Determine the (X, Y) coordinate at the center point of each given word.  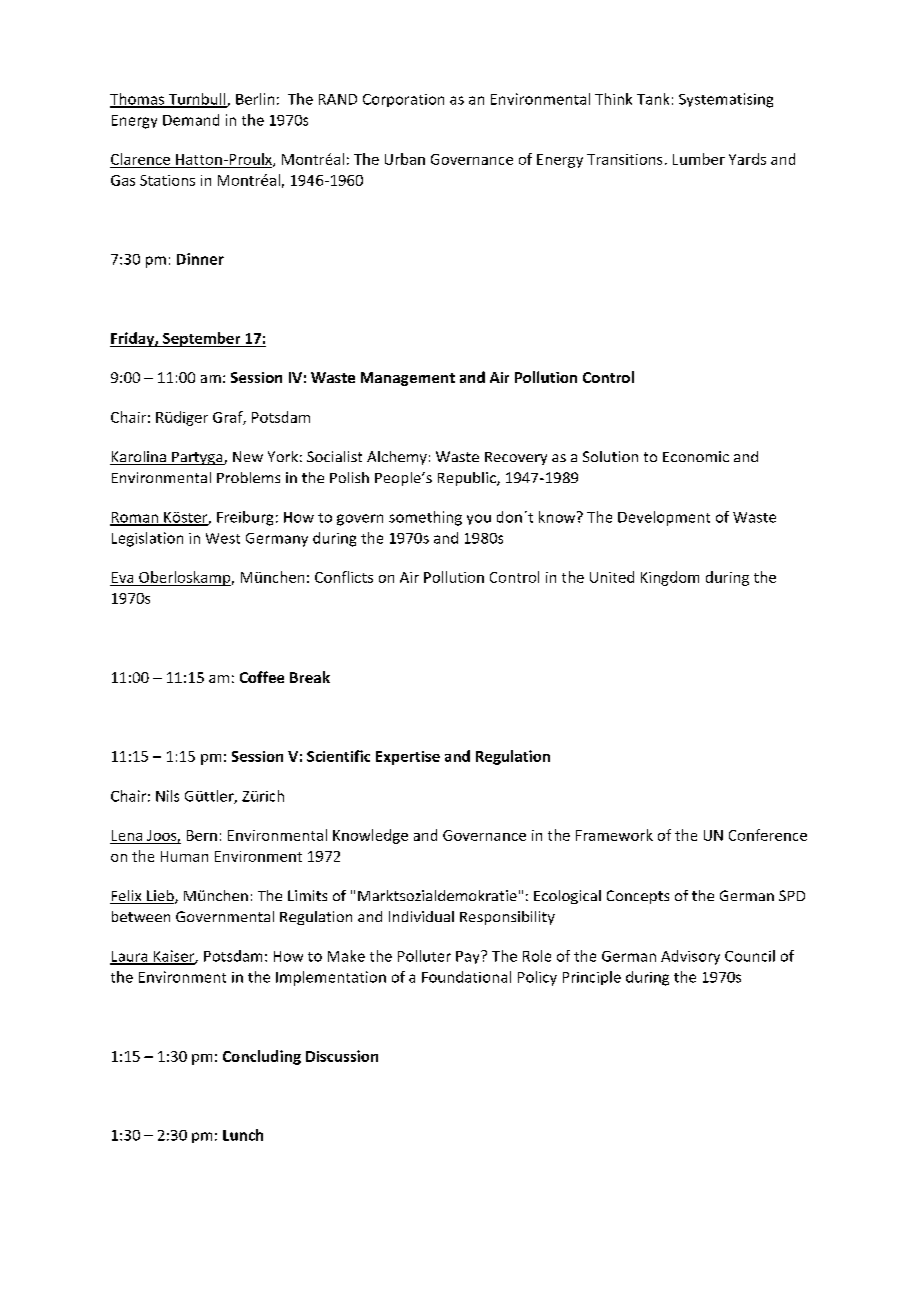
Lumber (699, 159)
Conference (768, 835)
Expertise (408, 758)
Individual (421, 916)
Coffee (262, 677)
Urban (405, 159)
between (141, 916)
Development (664, 518)
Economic (696, 456)
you (479, 519)
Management (408, 379)
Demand (191, 120)
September (202, 339)
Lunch (243, 1135)
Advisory (690, 957)
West (223, 538)
